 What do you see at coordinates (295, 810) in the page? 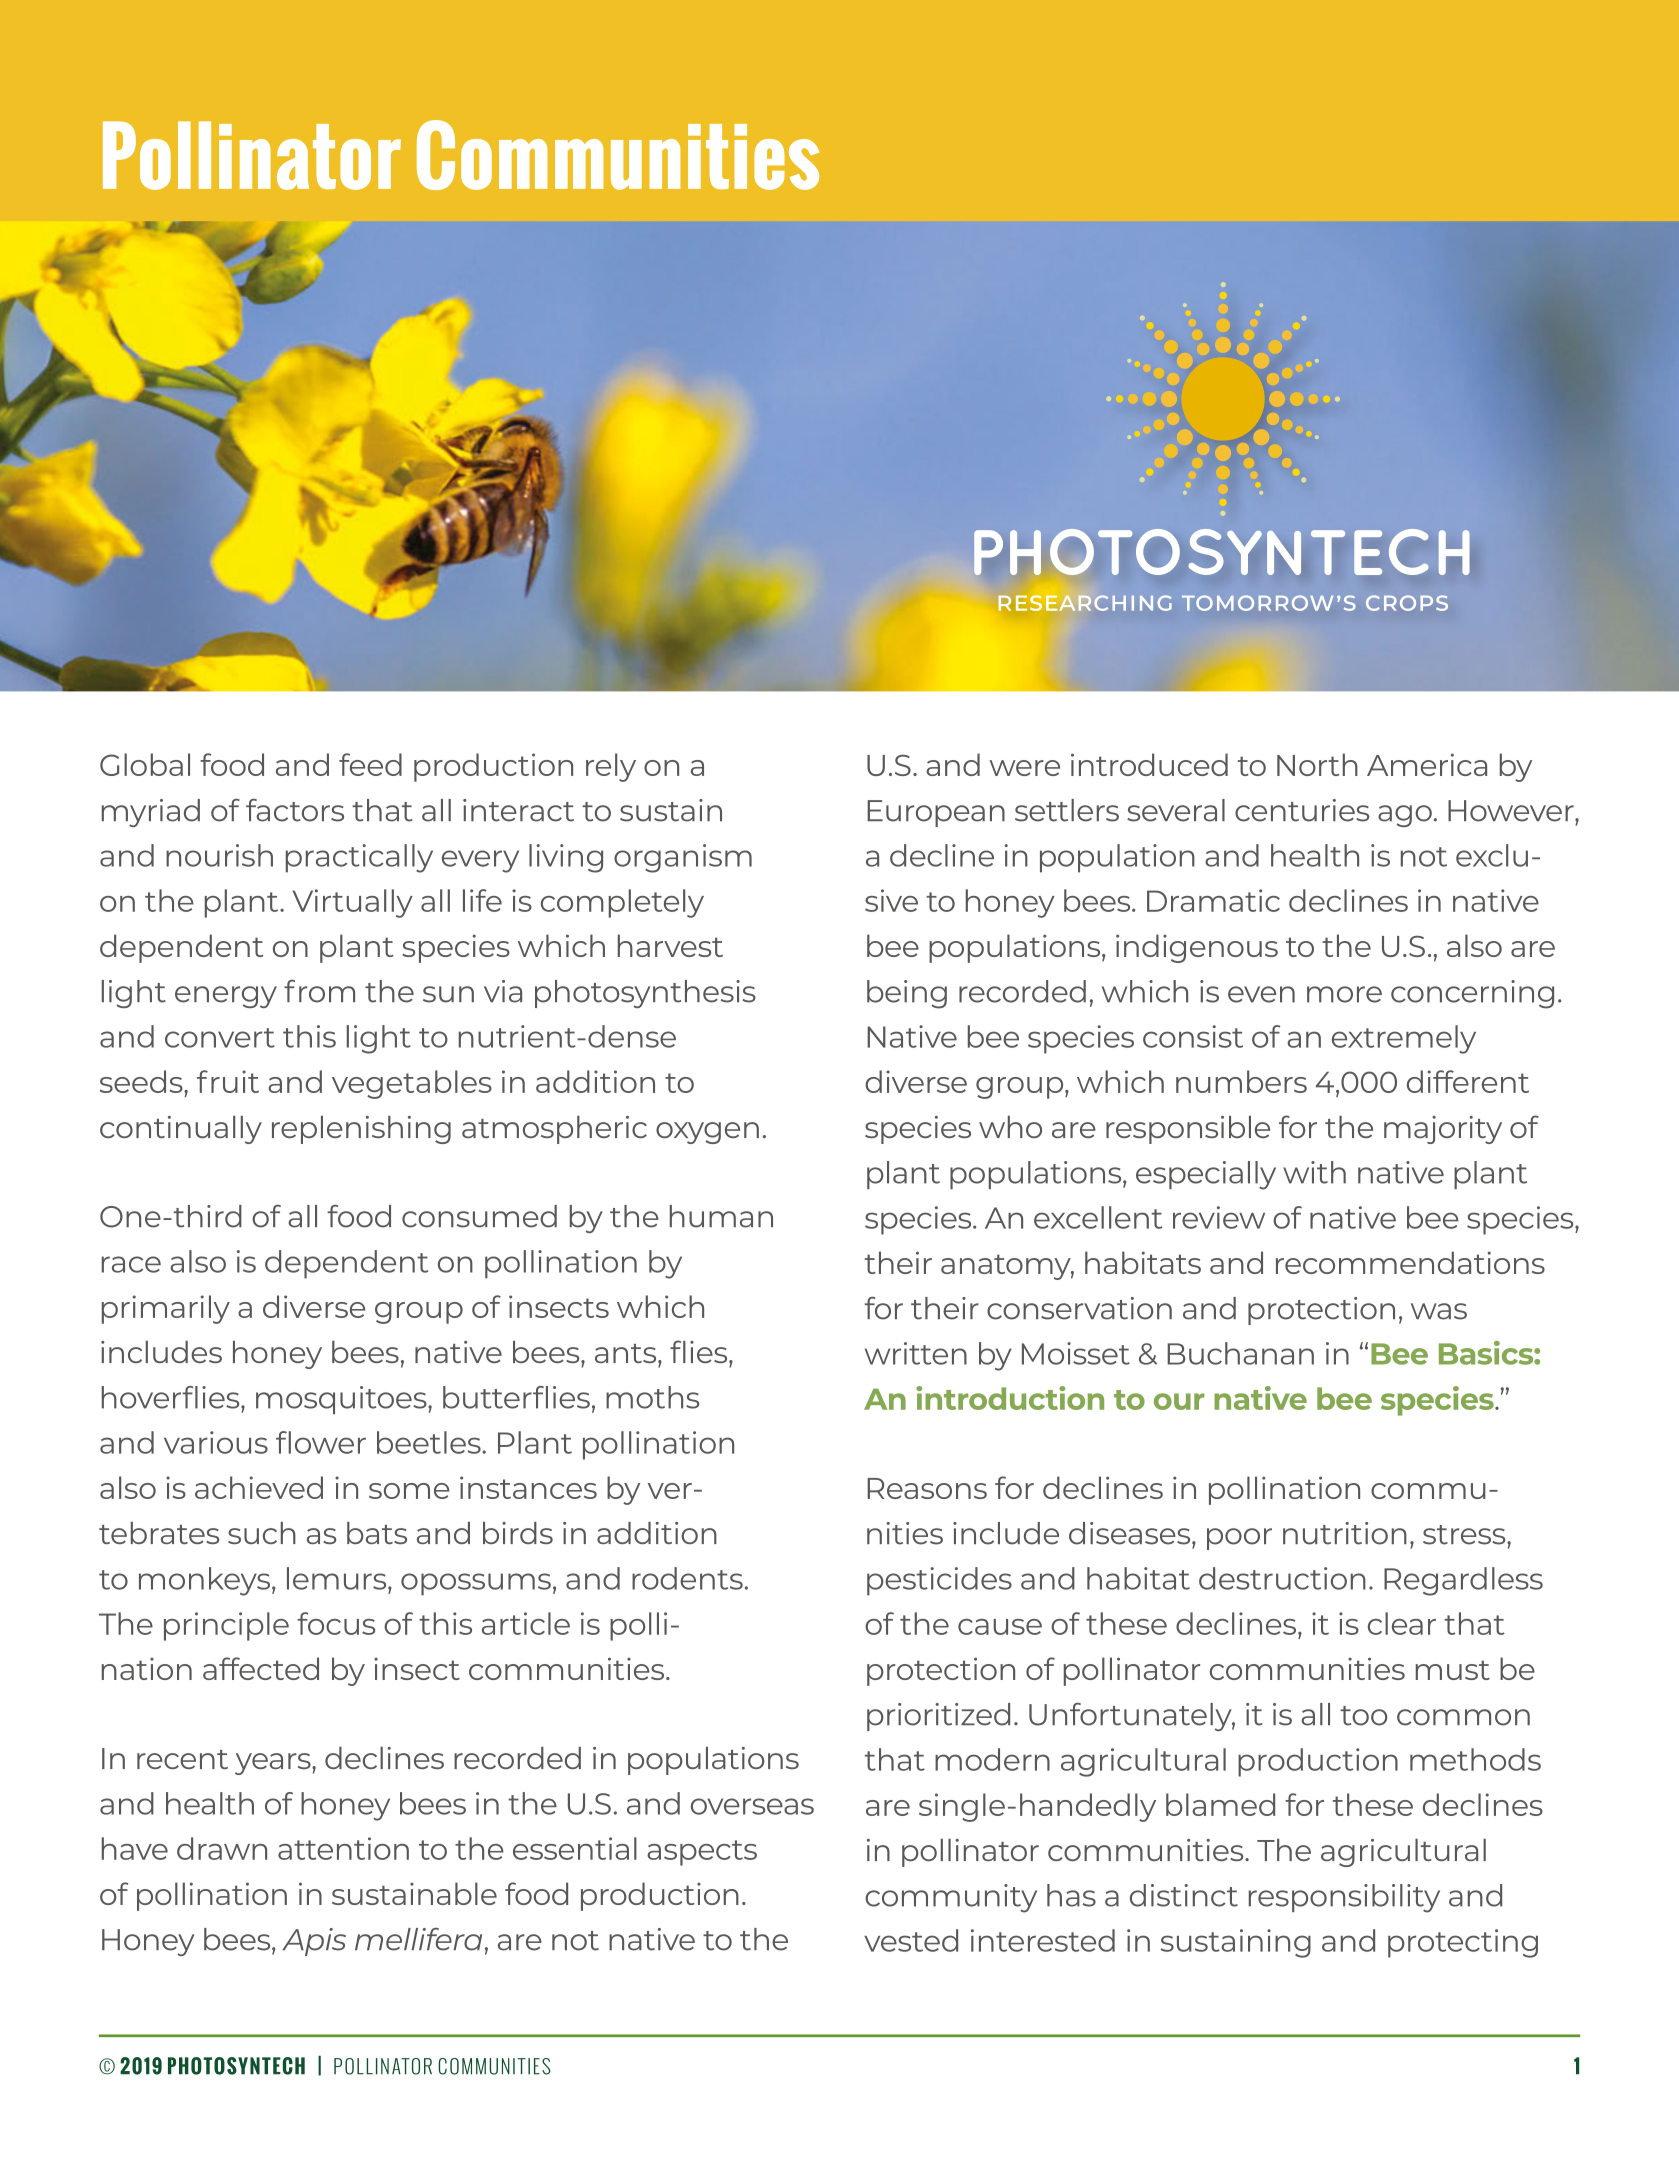
I see `factors` at bounding box center [295, 810].
